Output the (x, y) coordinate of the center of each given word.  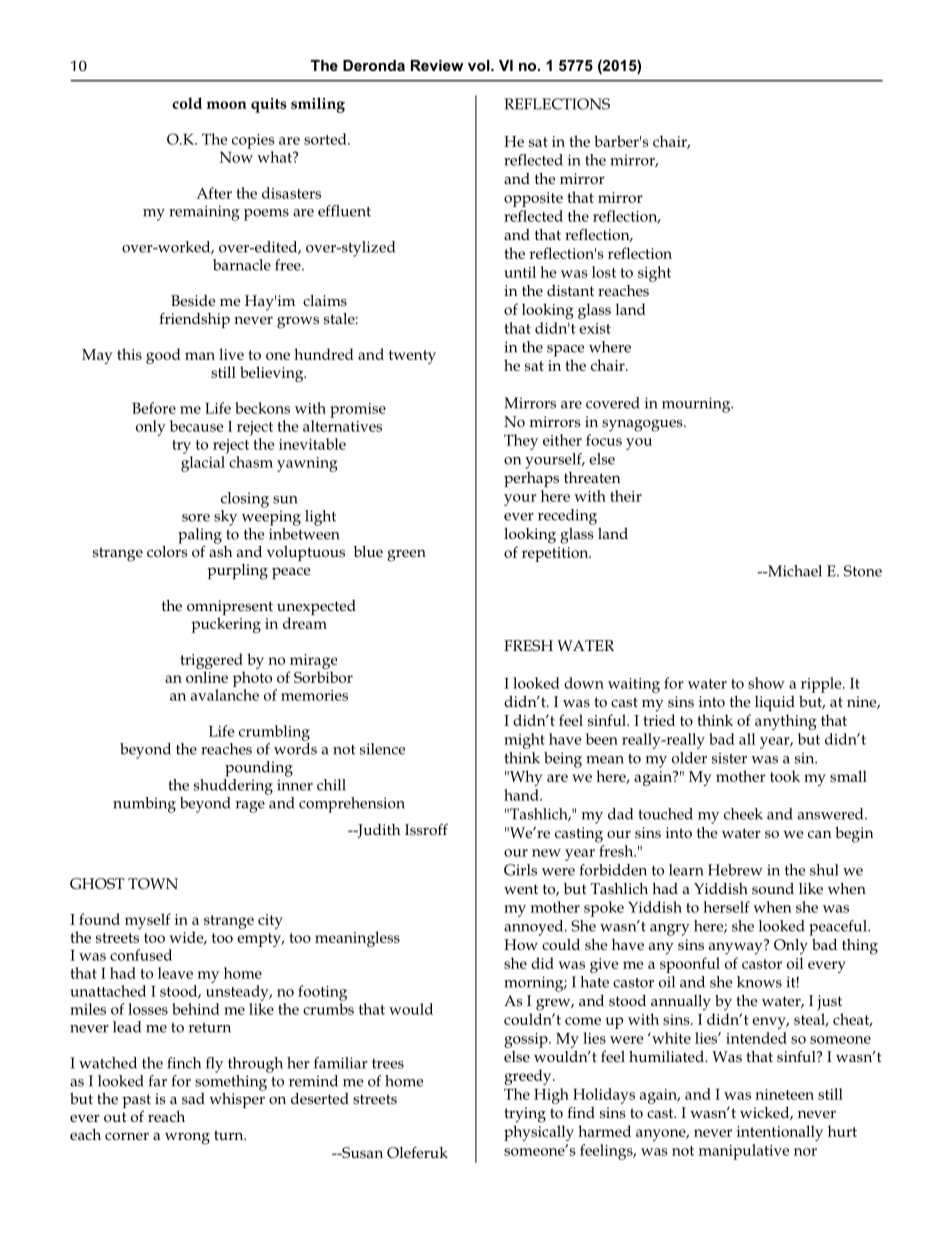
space (565, 351)
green (406, 555)
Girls (520, 870)
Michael (794, 571)
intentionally (780, 1133)
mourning (697, 405)
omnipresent (230, 609)
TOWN (153, 883)
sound (773, 888)
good (163, 356)
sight (654, 274)
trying (525, 1115)
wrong (187, 1138)
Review (437, 65)
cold (187, 103)
